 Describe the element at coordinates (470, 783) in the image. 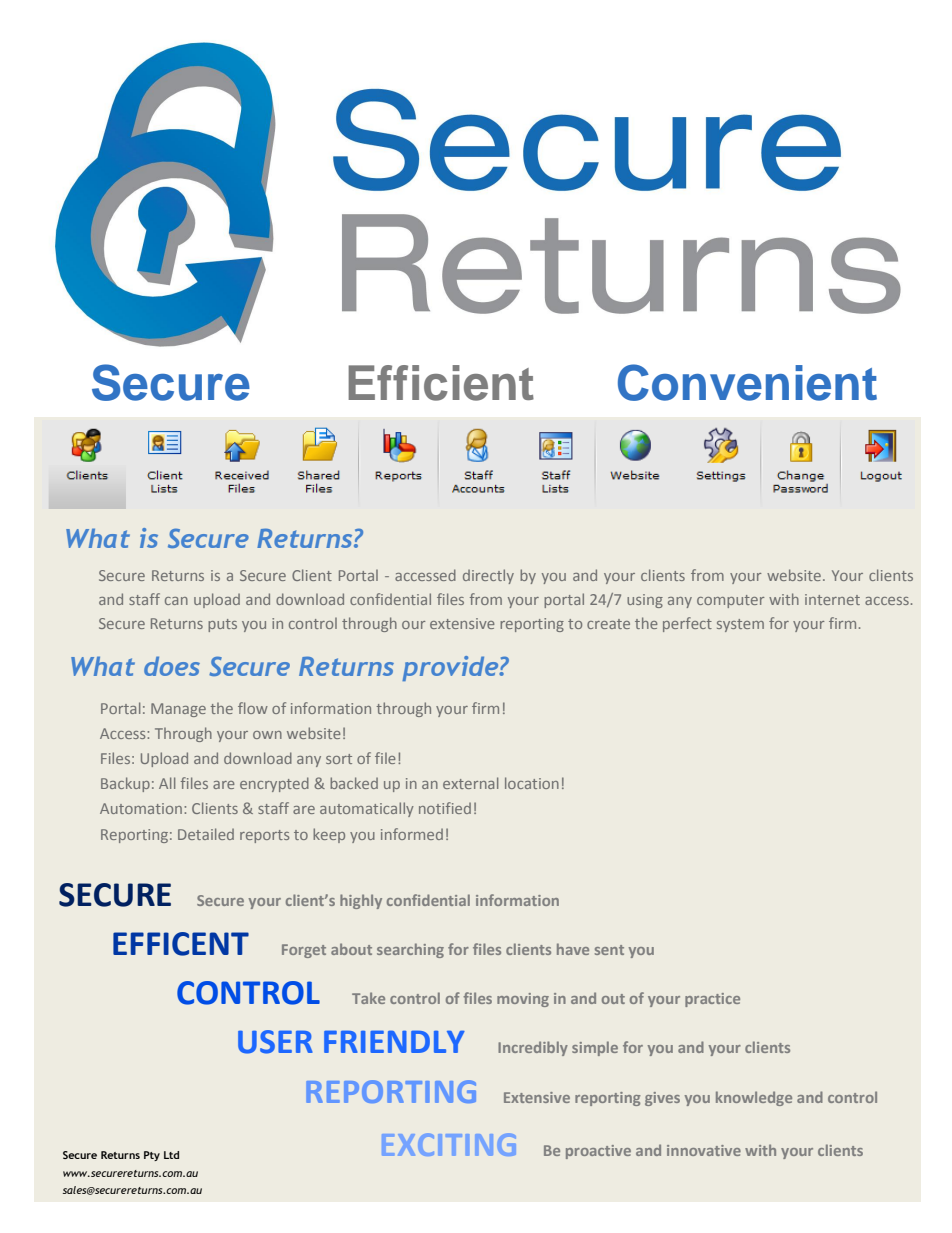

I see `external` at that location.
